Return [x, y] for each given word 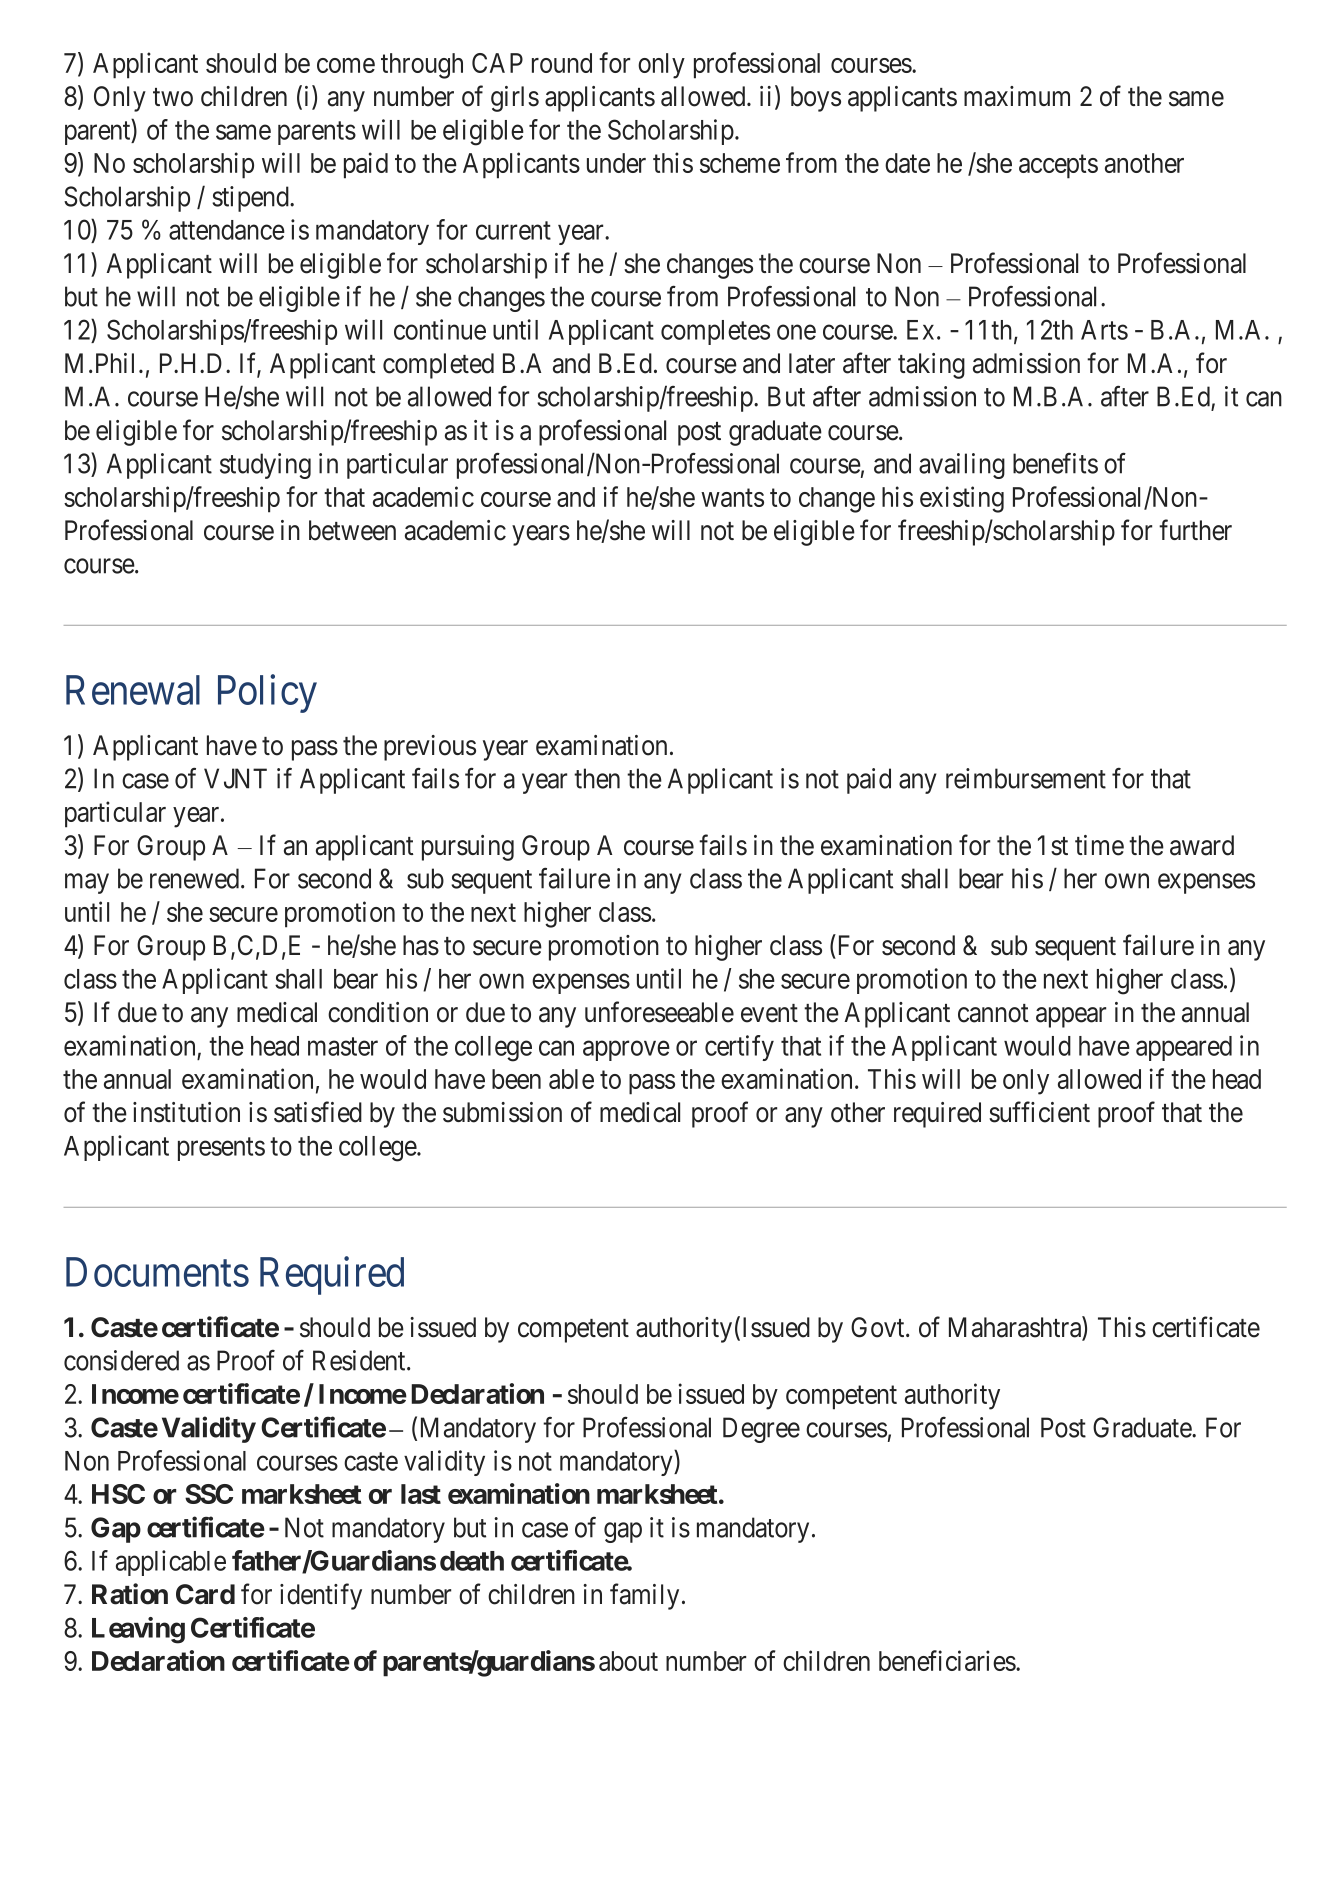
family [644, 1596]
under [616, 163]
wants [732, 498]
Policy [267, 693]
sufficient [1039, 1112]
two [173, 97]
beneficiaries [947, 1660]
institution [186, 1112]
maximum [1017, 96]
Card [205, 1594]
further [1195, 530]
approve [626, 1051]
